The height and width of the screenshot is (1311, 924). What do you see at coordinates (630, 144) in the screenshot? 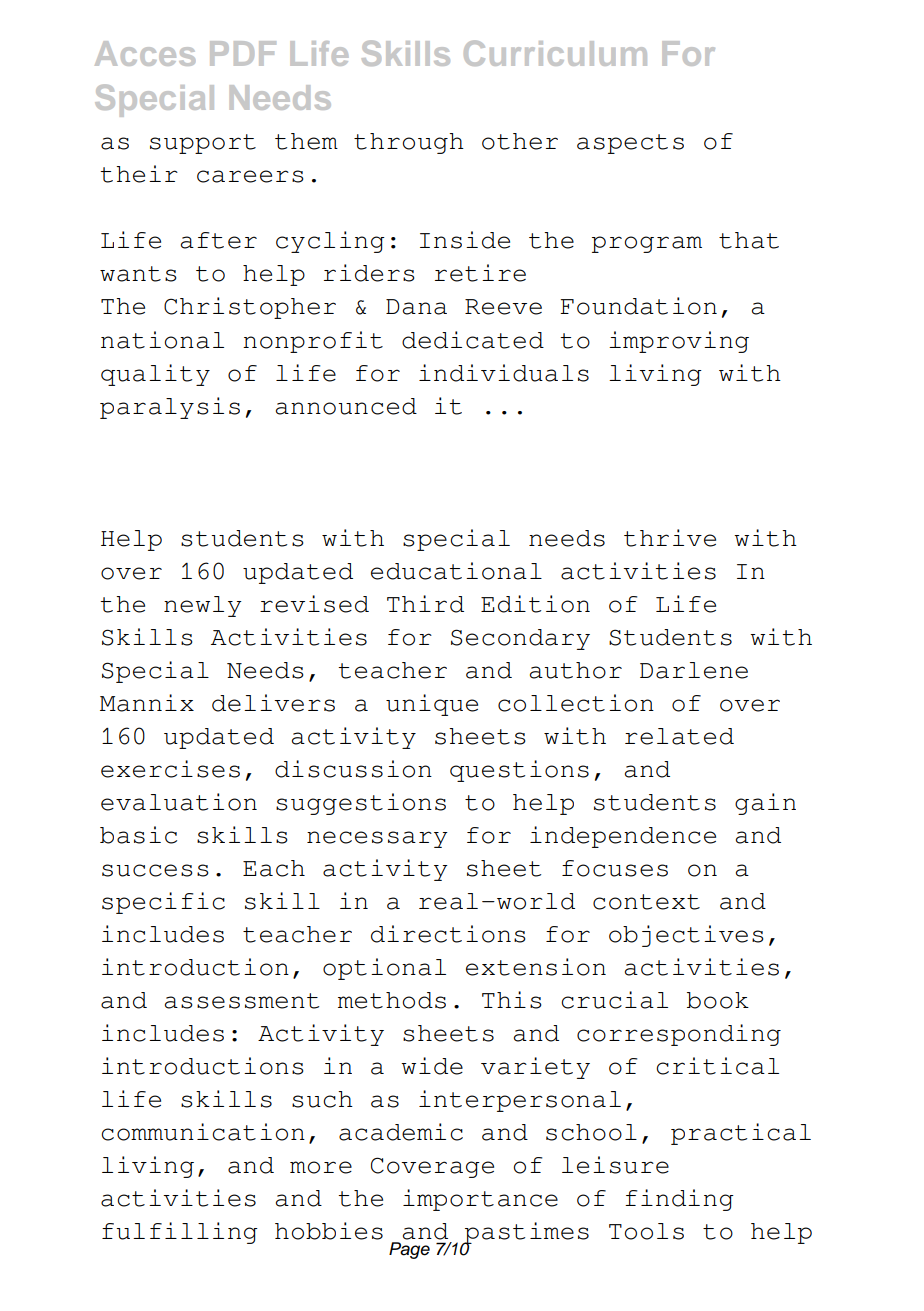
I see `aspects` at bounding box center [630, 144].
